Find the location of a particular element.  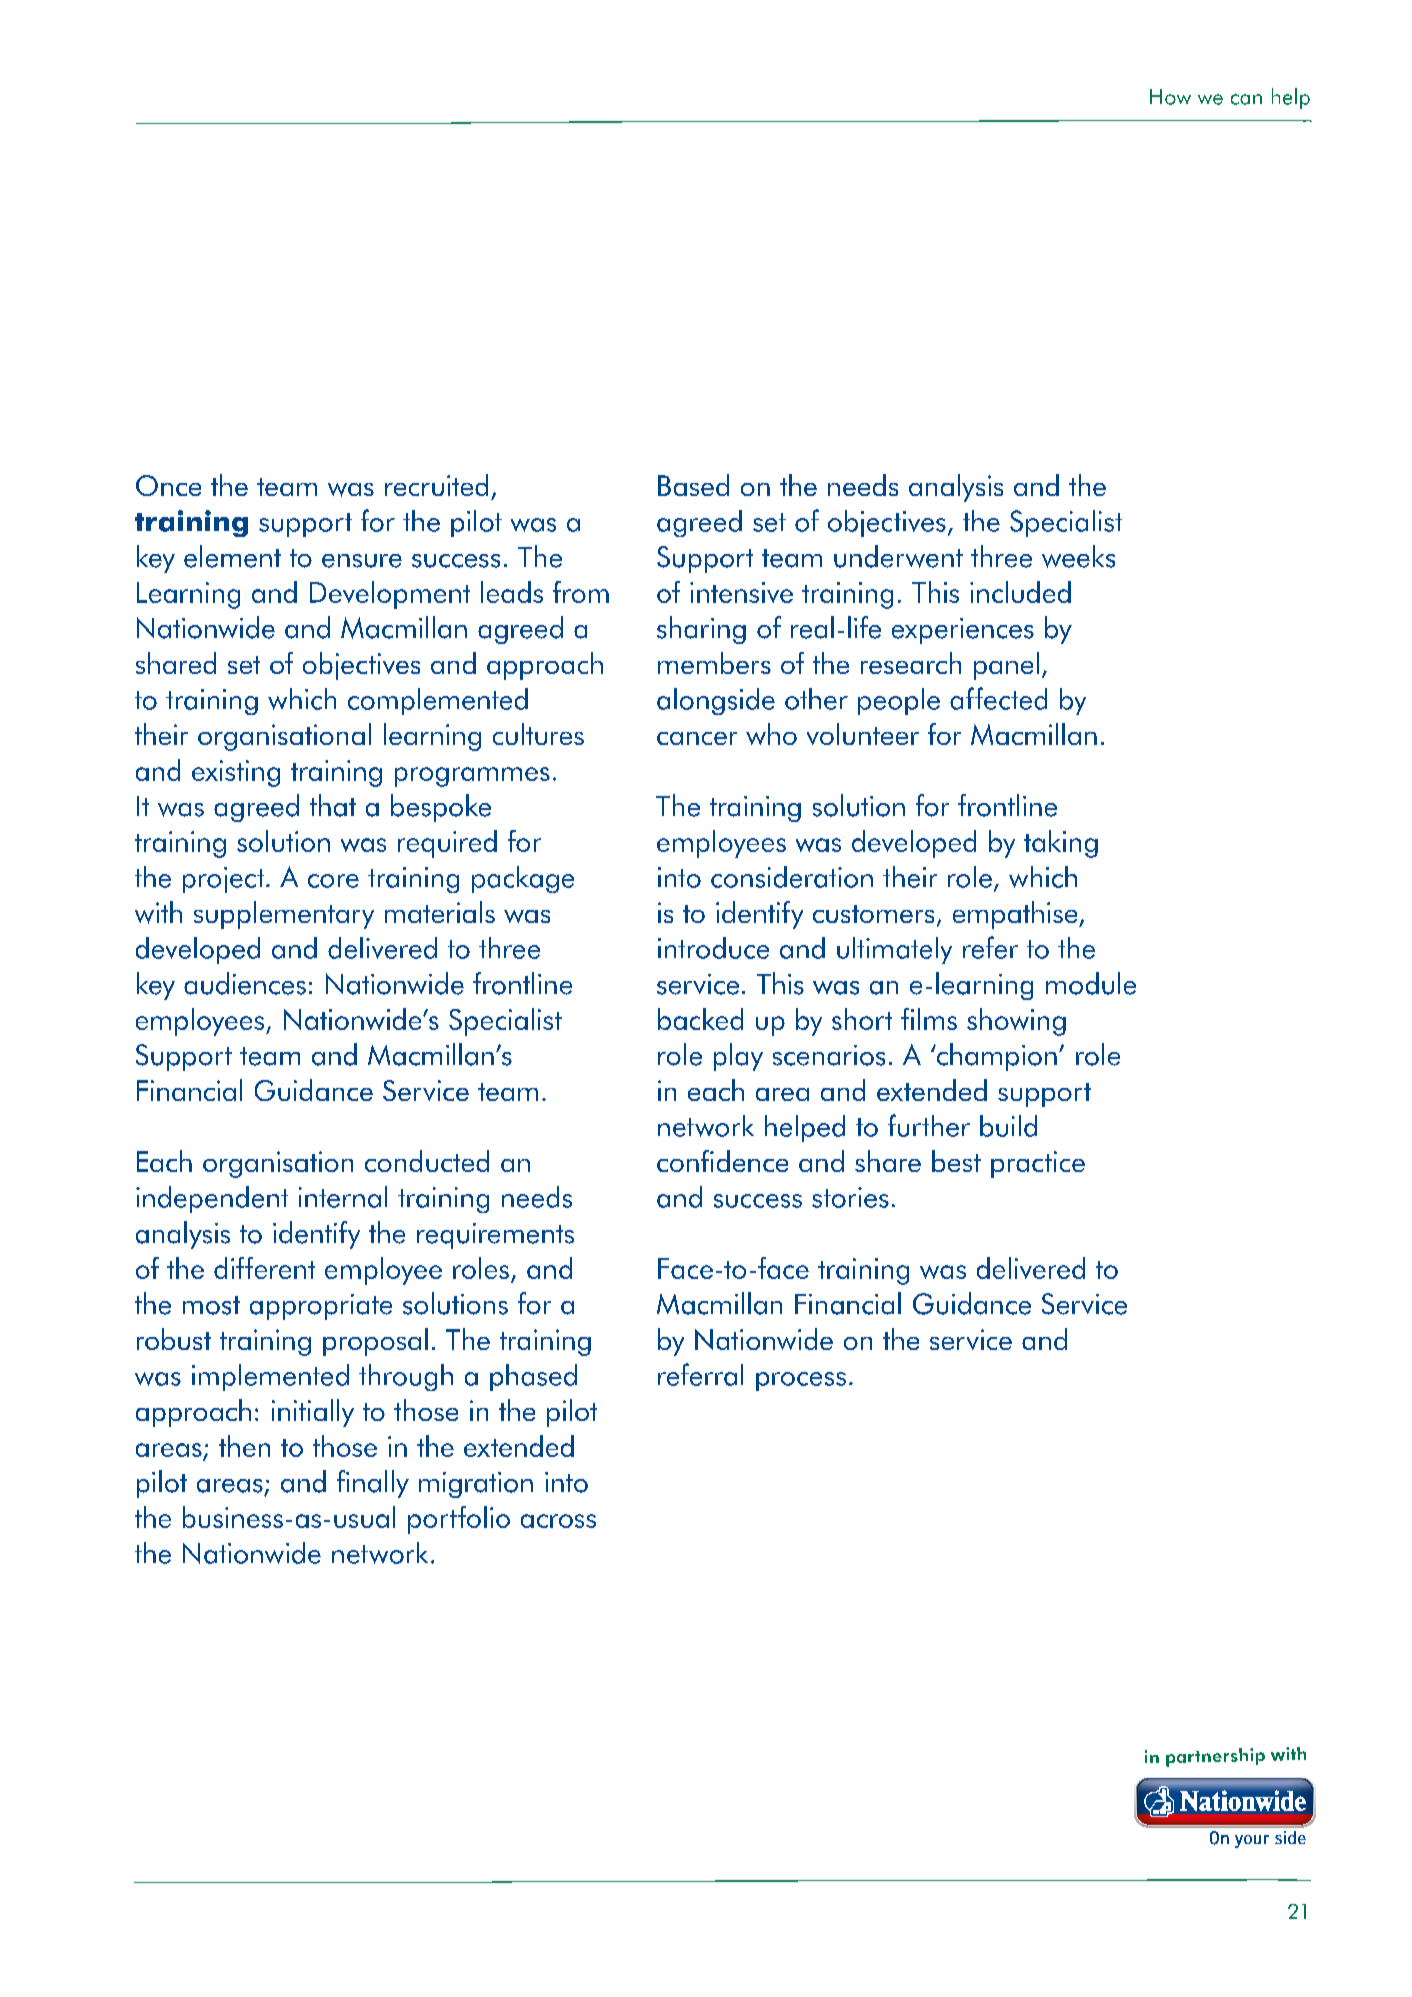

backed is located at coordinates (700, 1019).
